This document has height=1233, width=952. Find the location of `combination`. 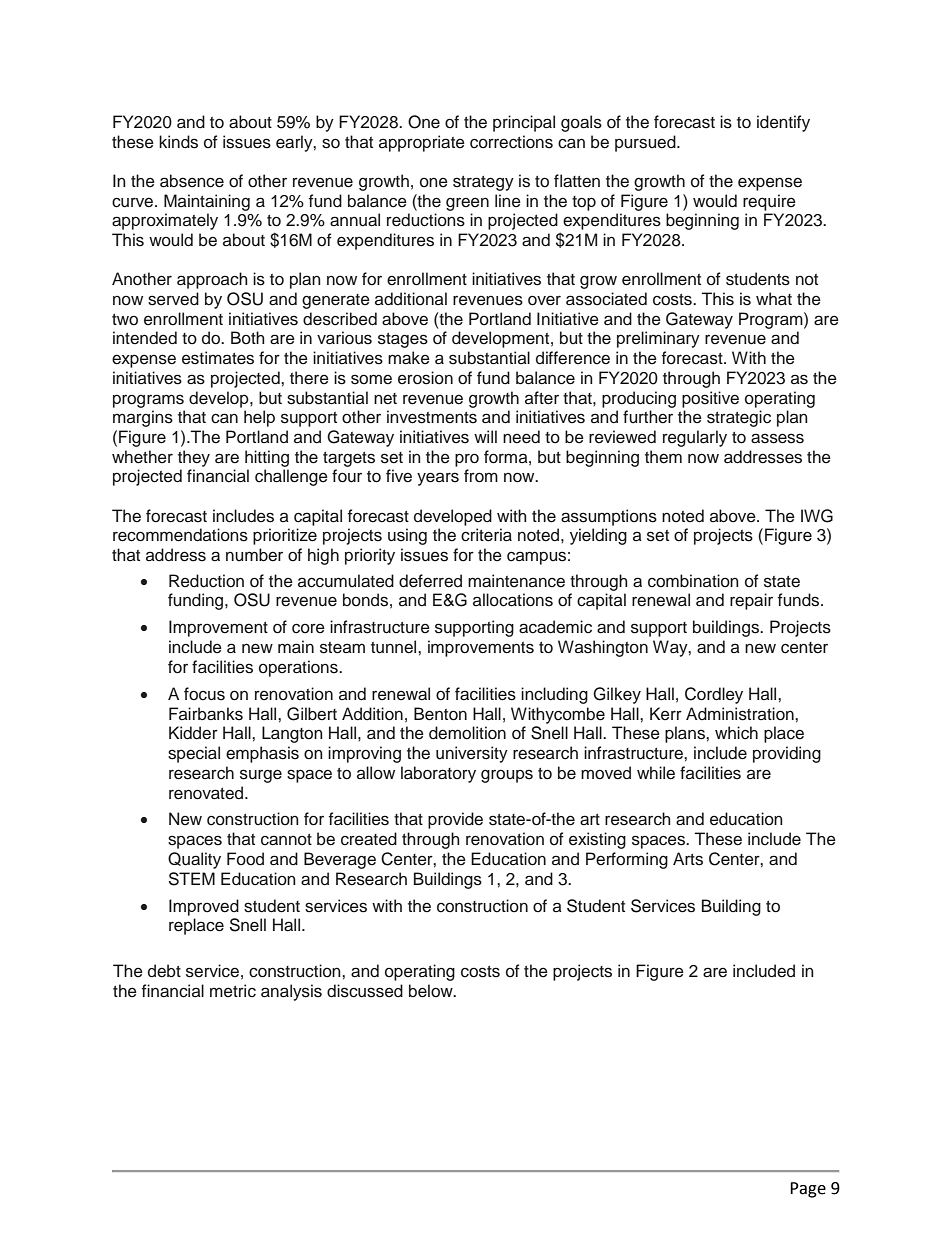

combination is located at coordinates (693, 581).
